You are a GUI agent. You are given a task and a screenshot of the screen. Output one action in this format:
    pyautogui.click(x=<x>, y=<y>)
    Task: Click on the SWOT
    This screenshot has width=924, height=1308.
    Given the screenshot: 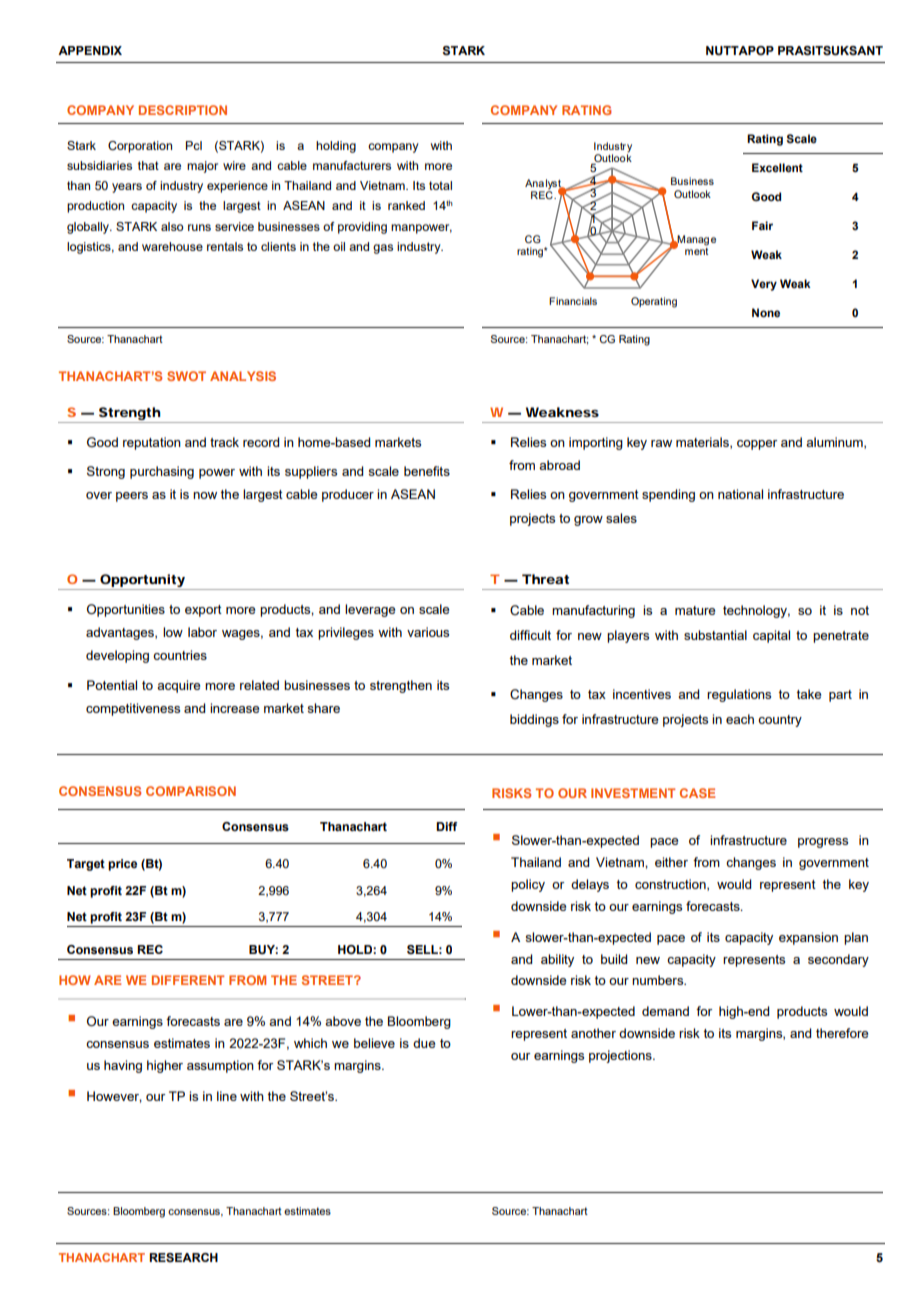 What is the action you would take?
    pyautogui.click(x=186, y=376)
